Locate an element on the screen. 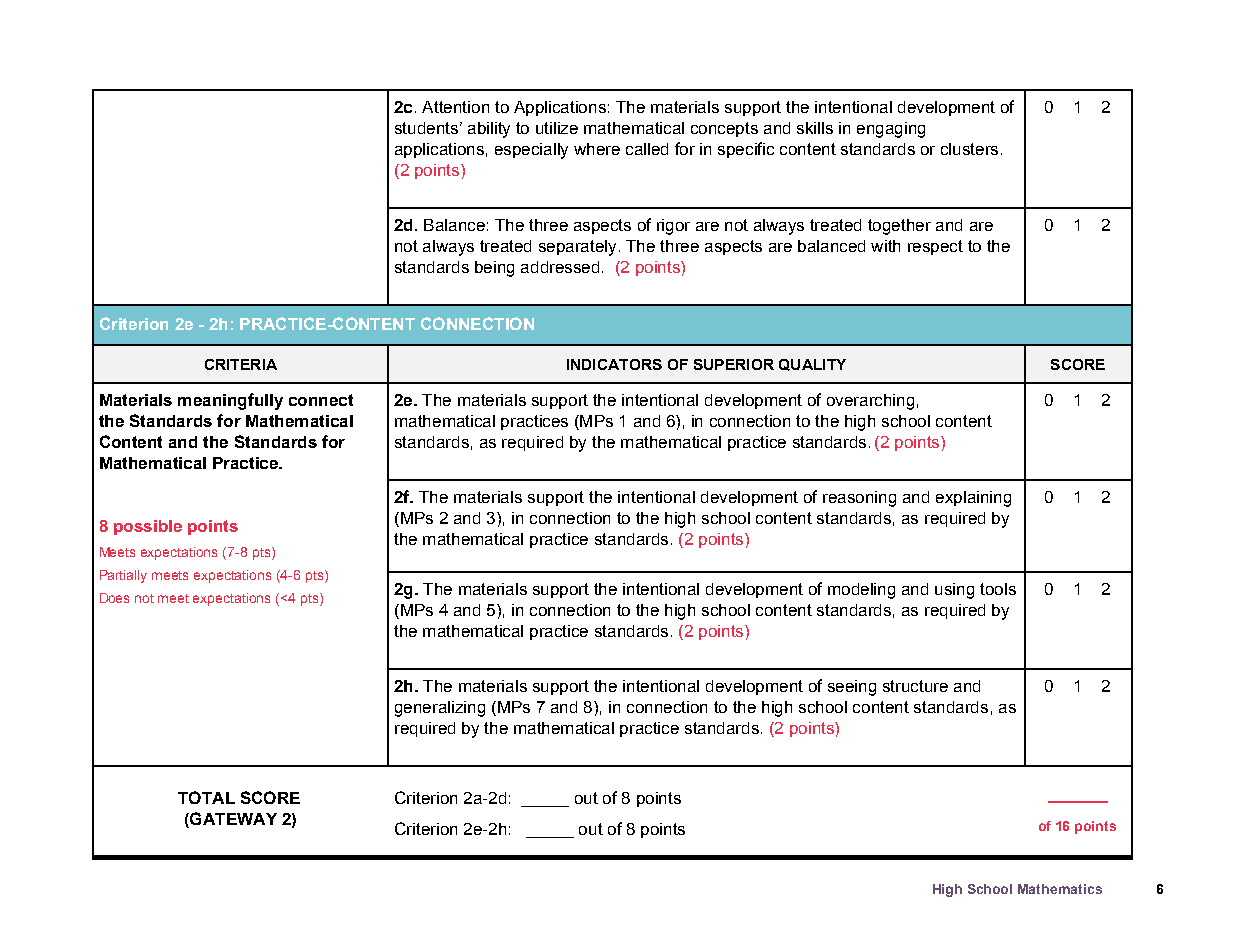  CRITERIA is located at coordinates (241, 364).
